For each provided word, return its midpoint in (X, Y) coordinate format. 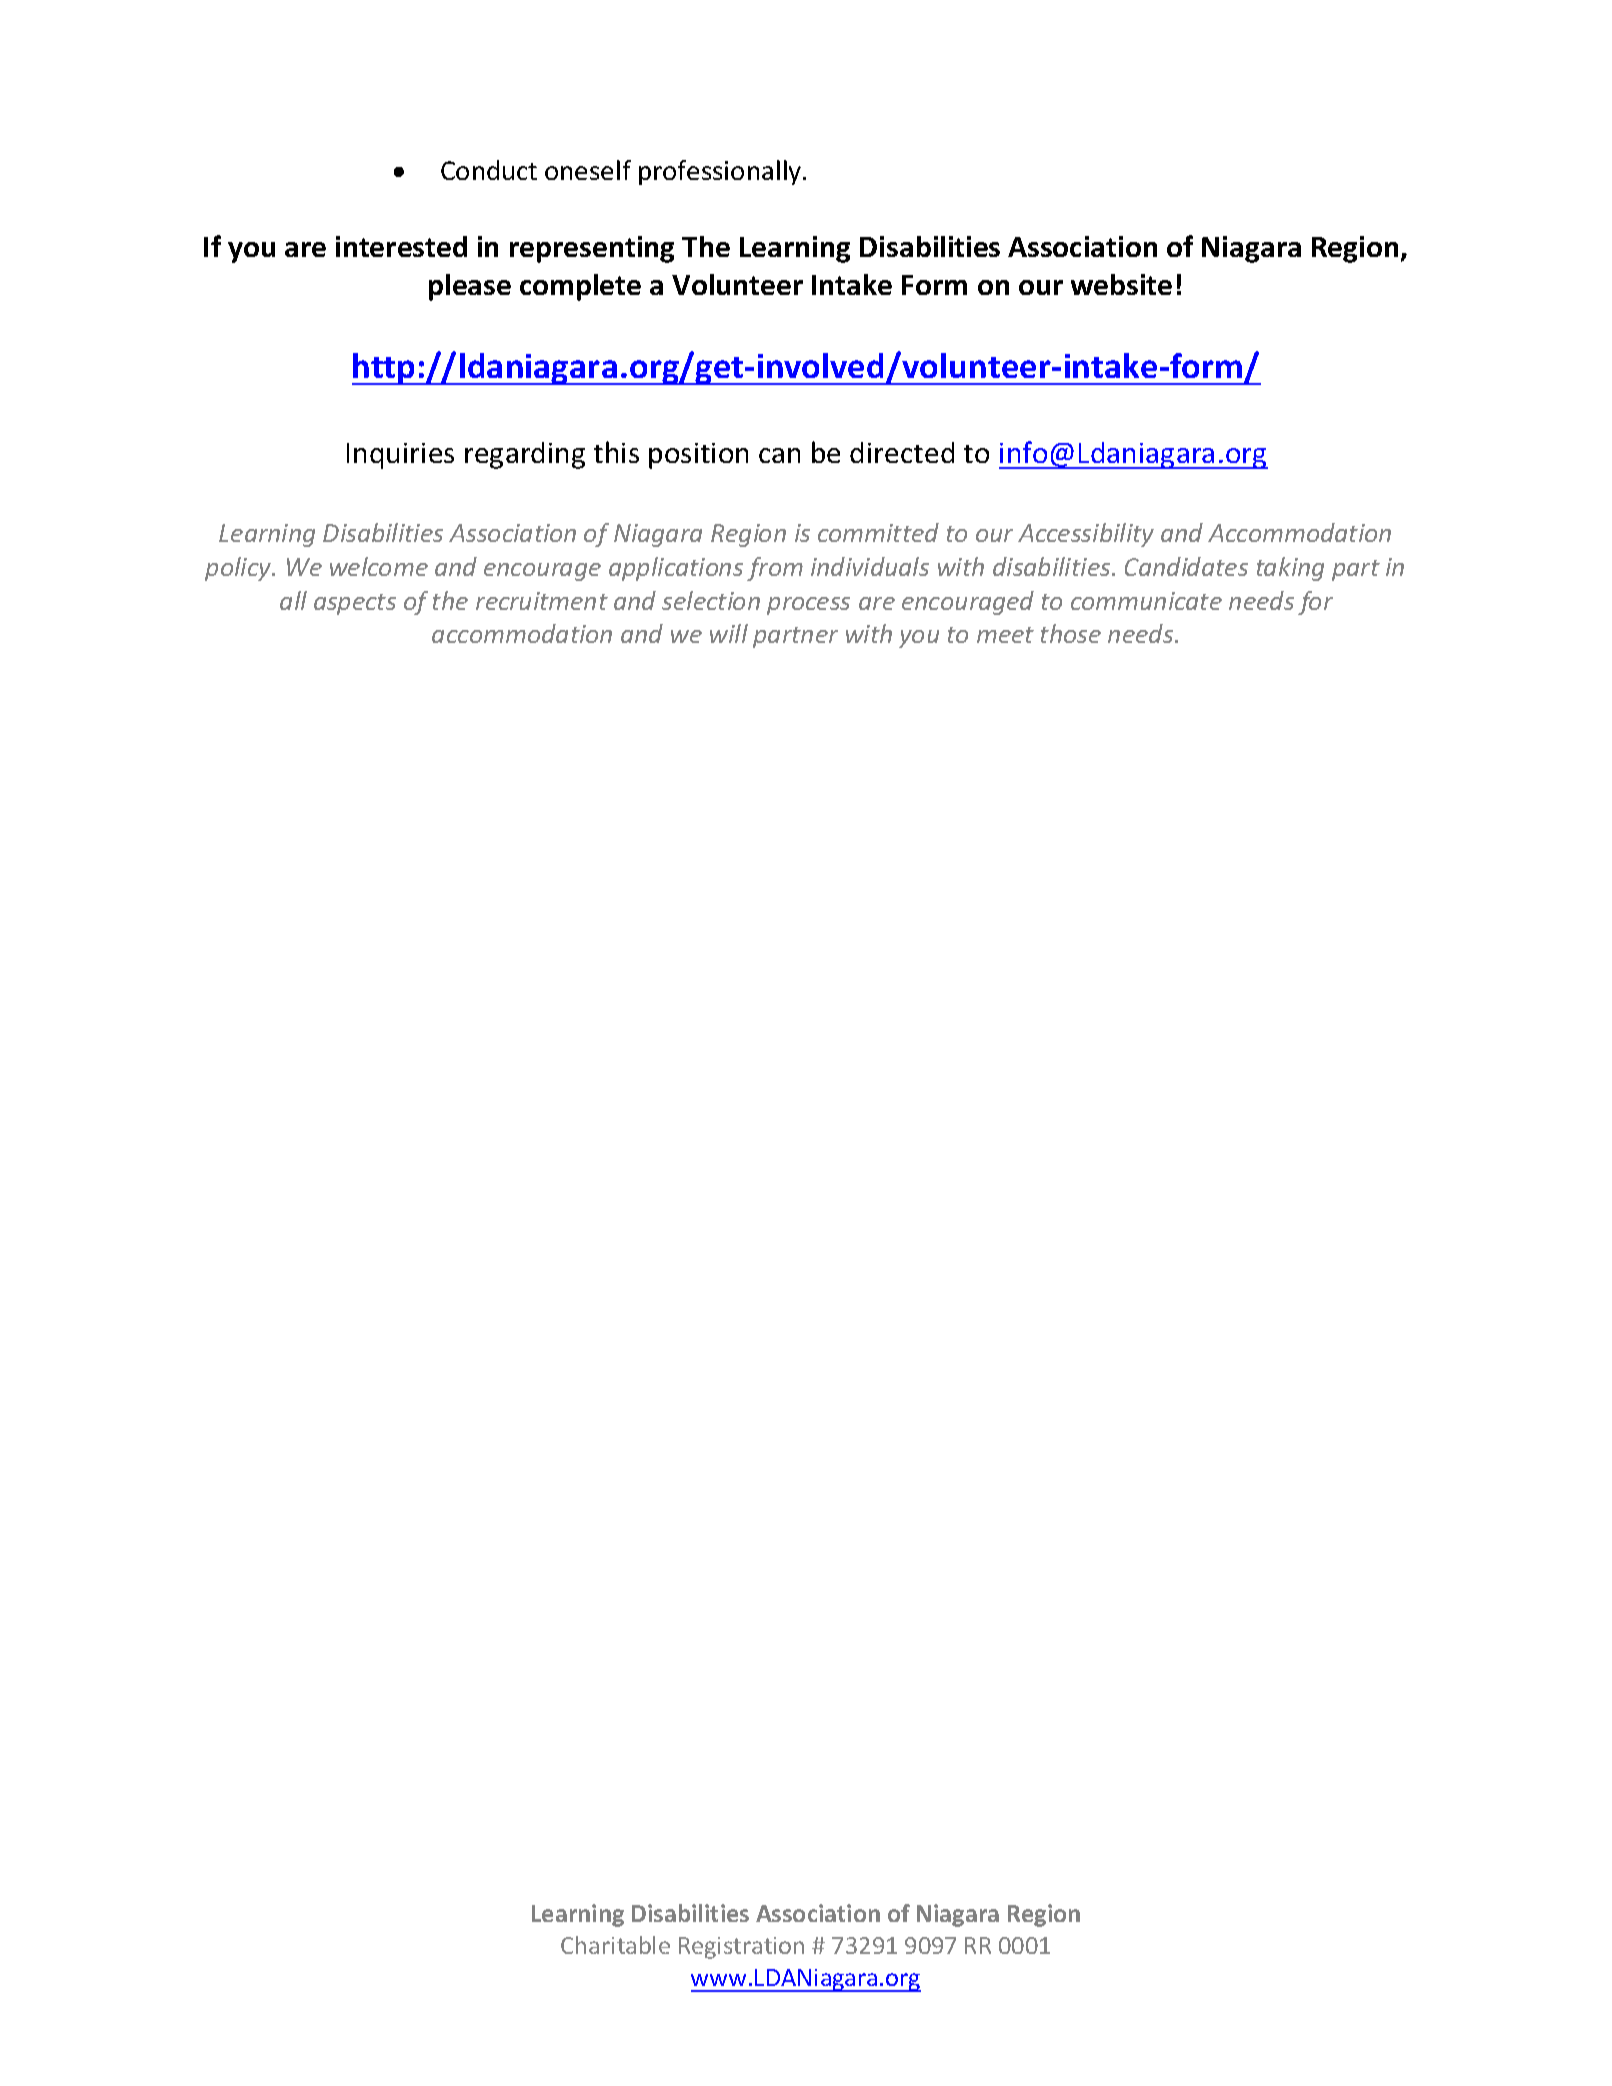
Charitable (615, 1945)
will (729, 633)
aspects (355, 604)
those (1071, 633)
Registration (741, 1948)
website (1121, 284)
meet (1005, 635)
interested (401, 246)
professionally (721, 172)
